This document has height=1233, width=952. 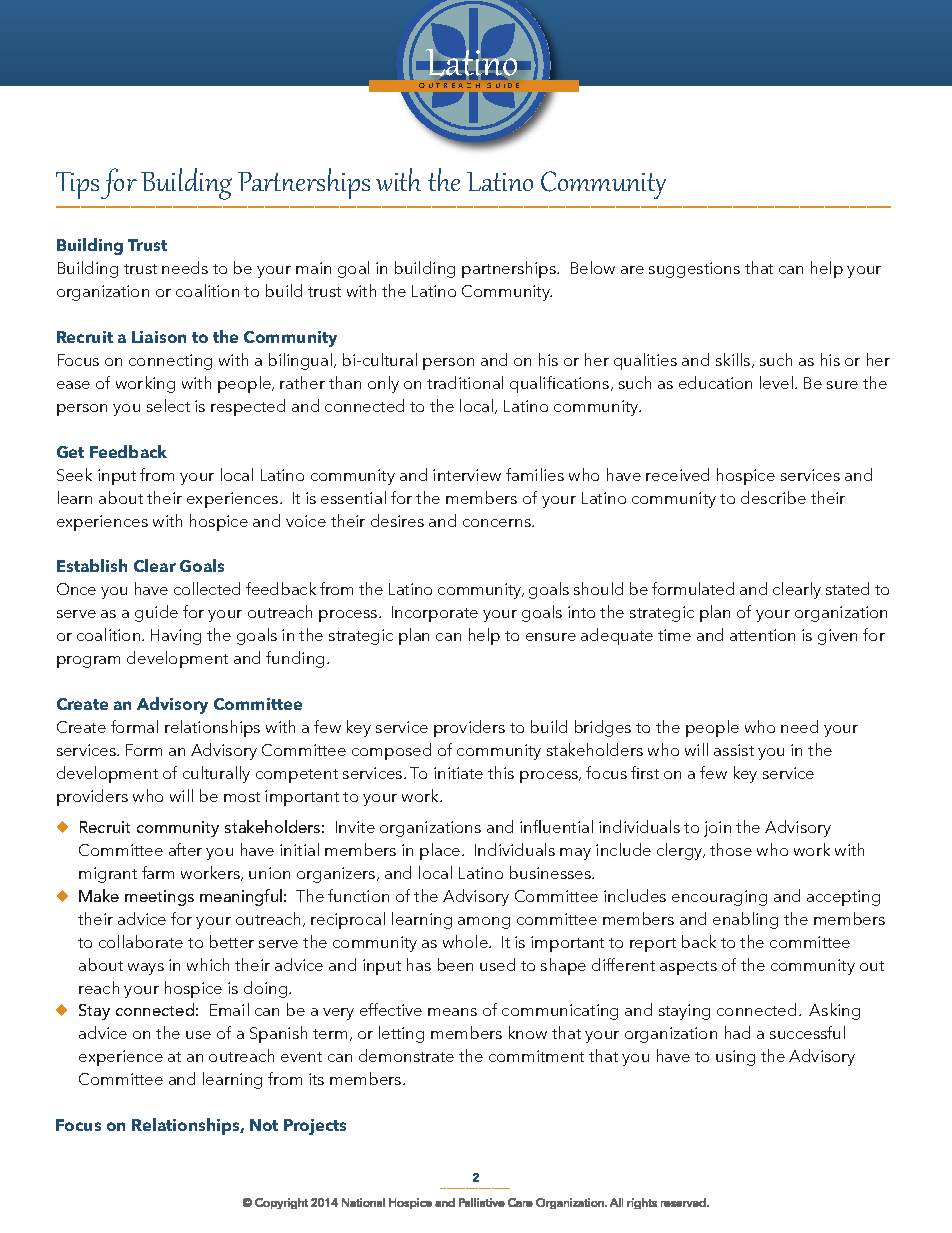 I want to click on after, so click(x=185, y=849).
